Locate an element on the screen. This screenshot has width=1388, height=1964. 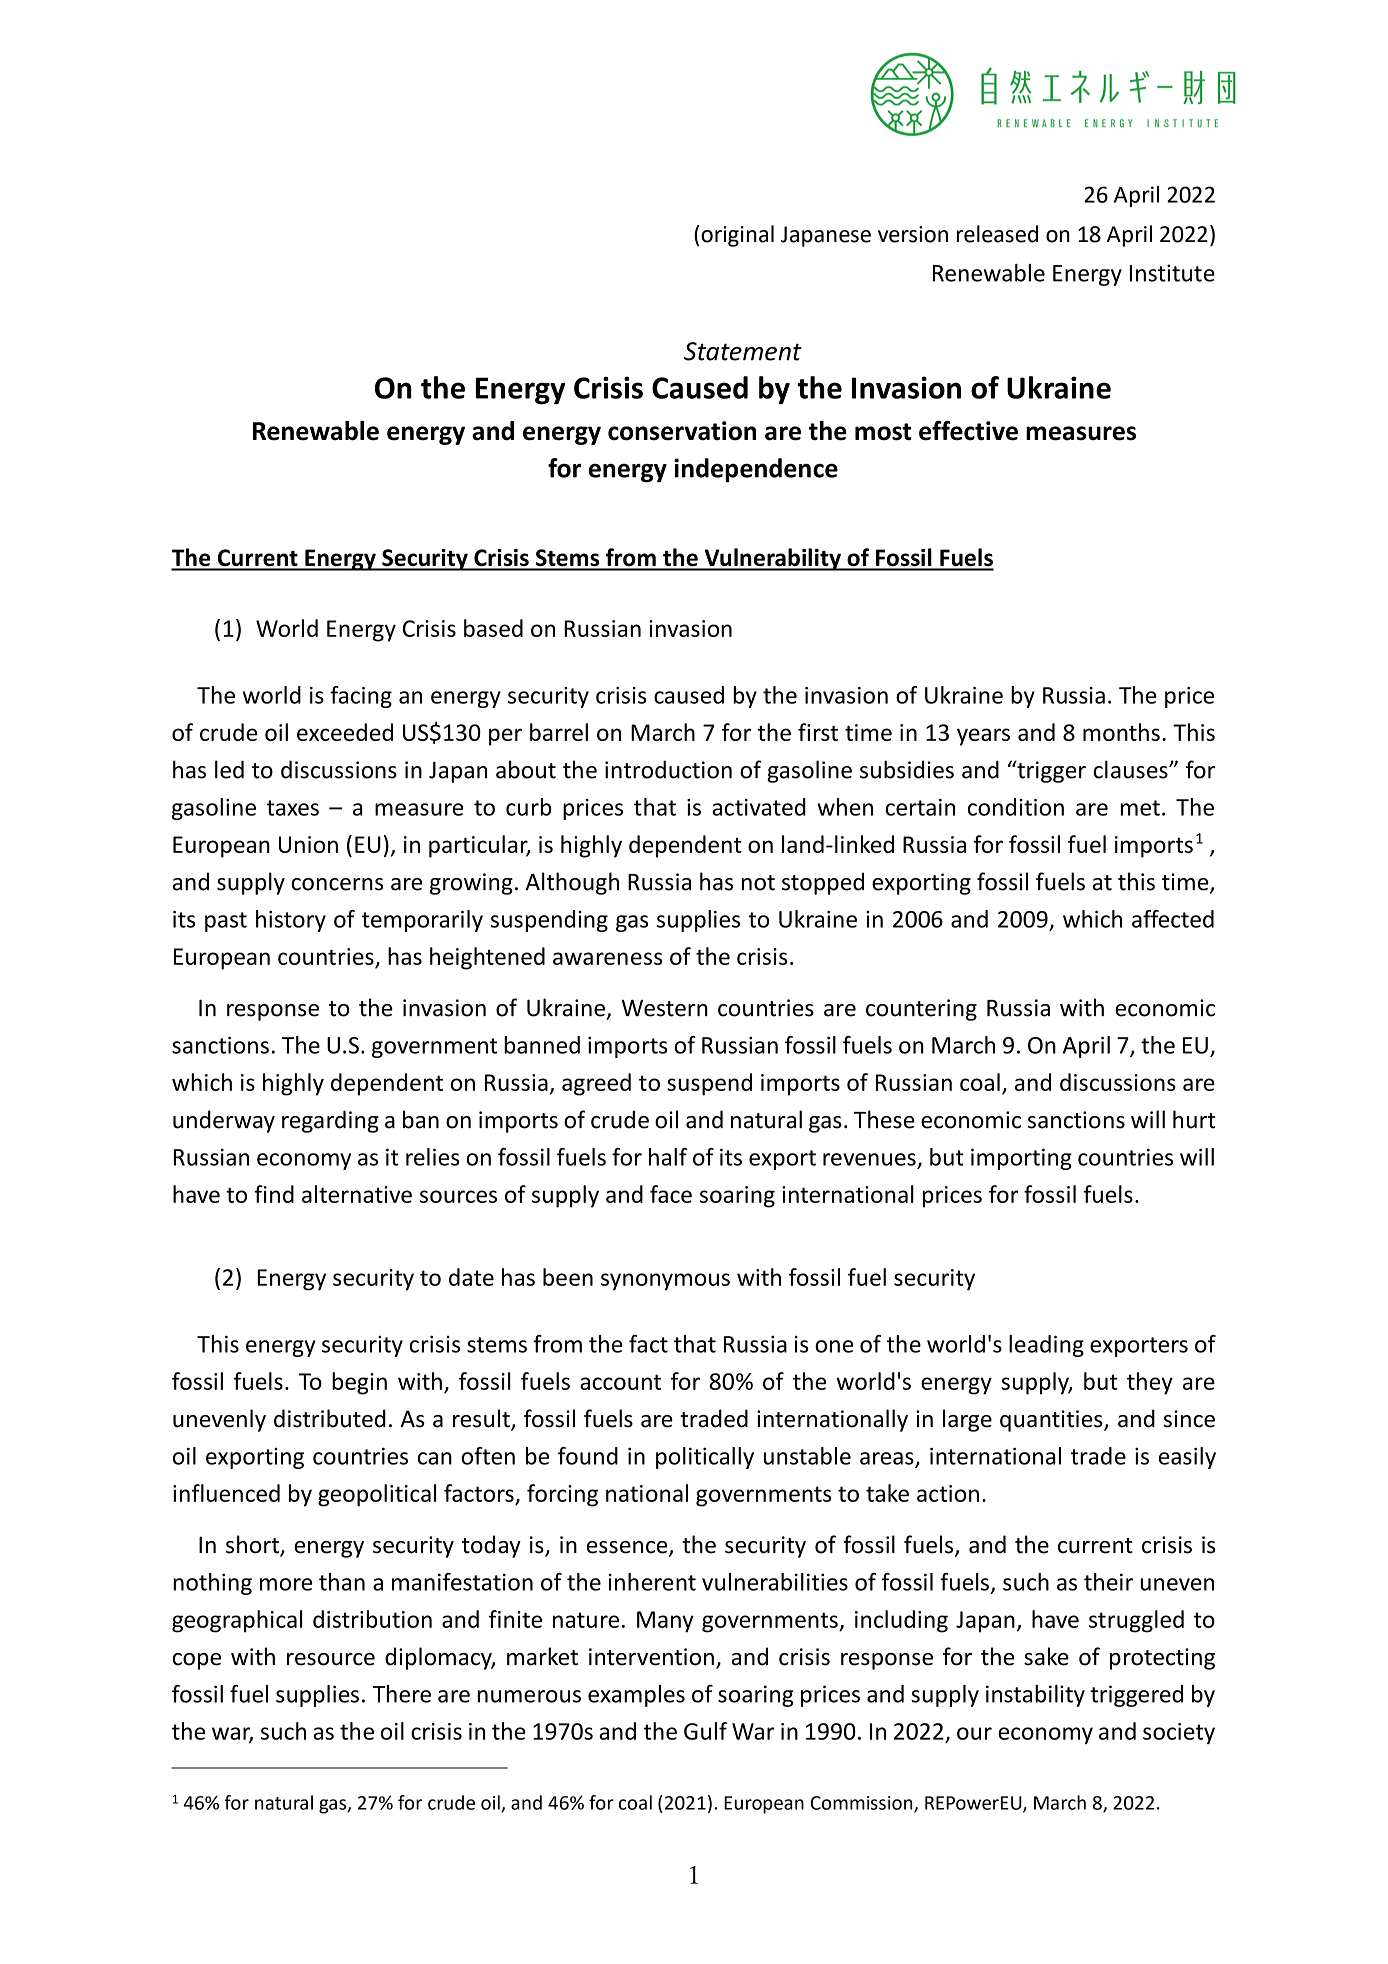
conservation is located at coordinates (682, 431).
